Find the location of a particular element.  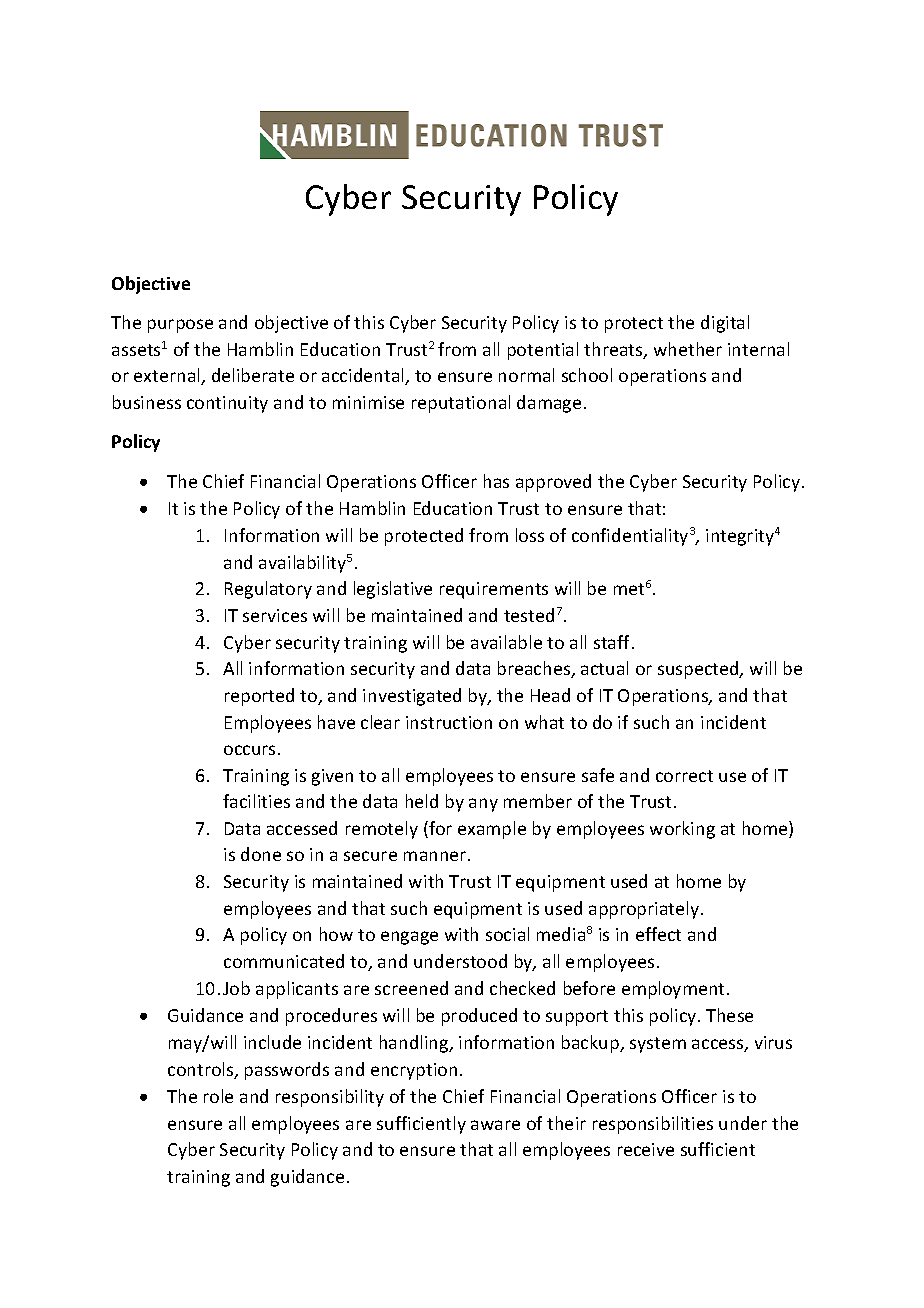

deliberate is located at coordinates (253, 375).
